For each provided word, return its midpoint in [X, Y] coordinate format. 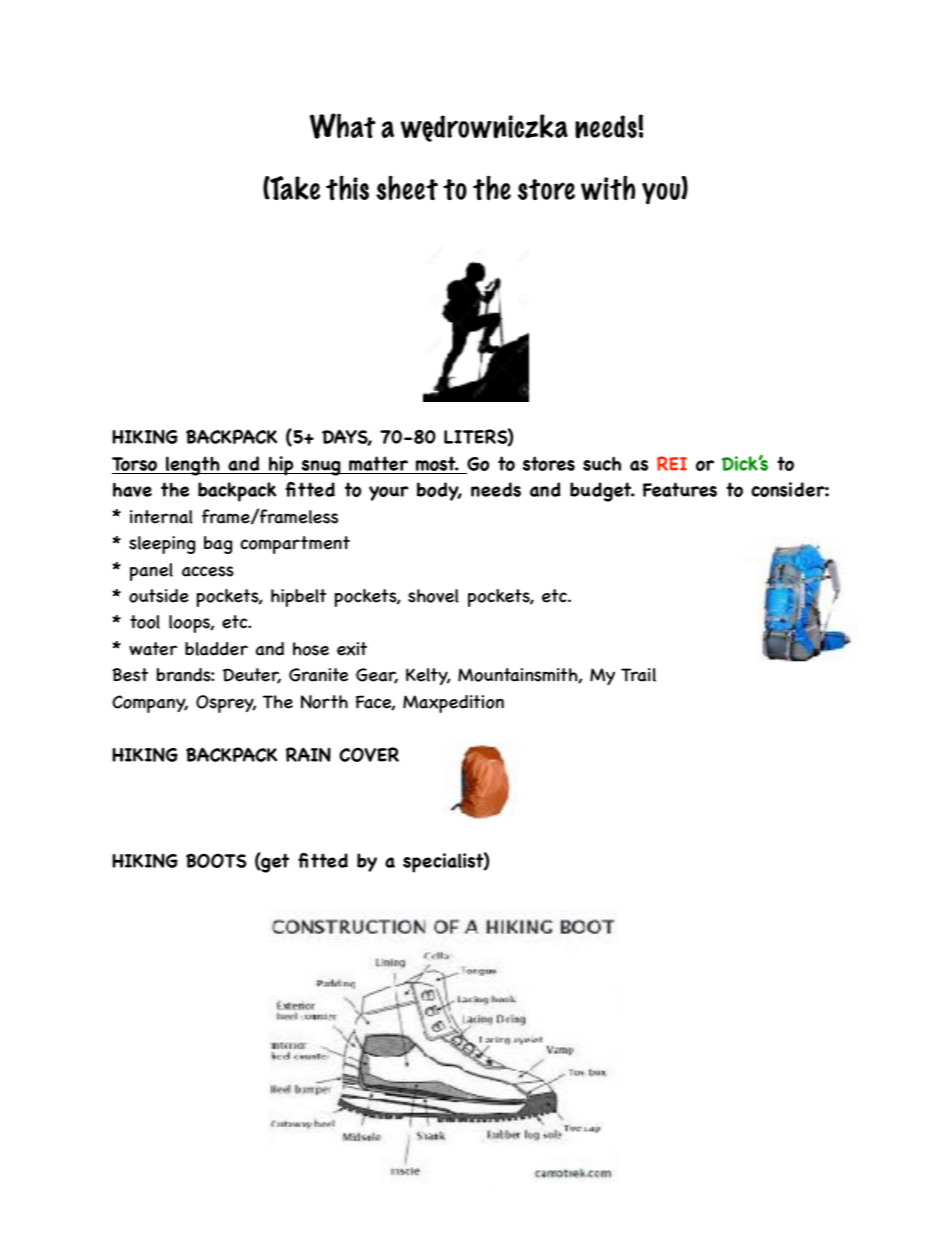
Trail [638, 675]
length [193, 466]
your [389, 493]
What [343, 126]
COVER [369, 754]
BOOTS [216, 860]
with [608, 187]
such [602, 463]
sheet [407, 187]
